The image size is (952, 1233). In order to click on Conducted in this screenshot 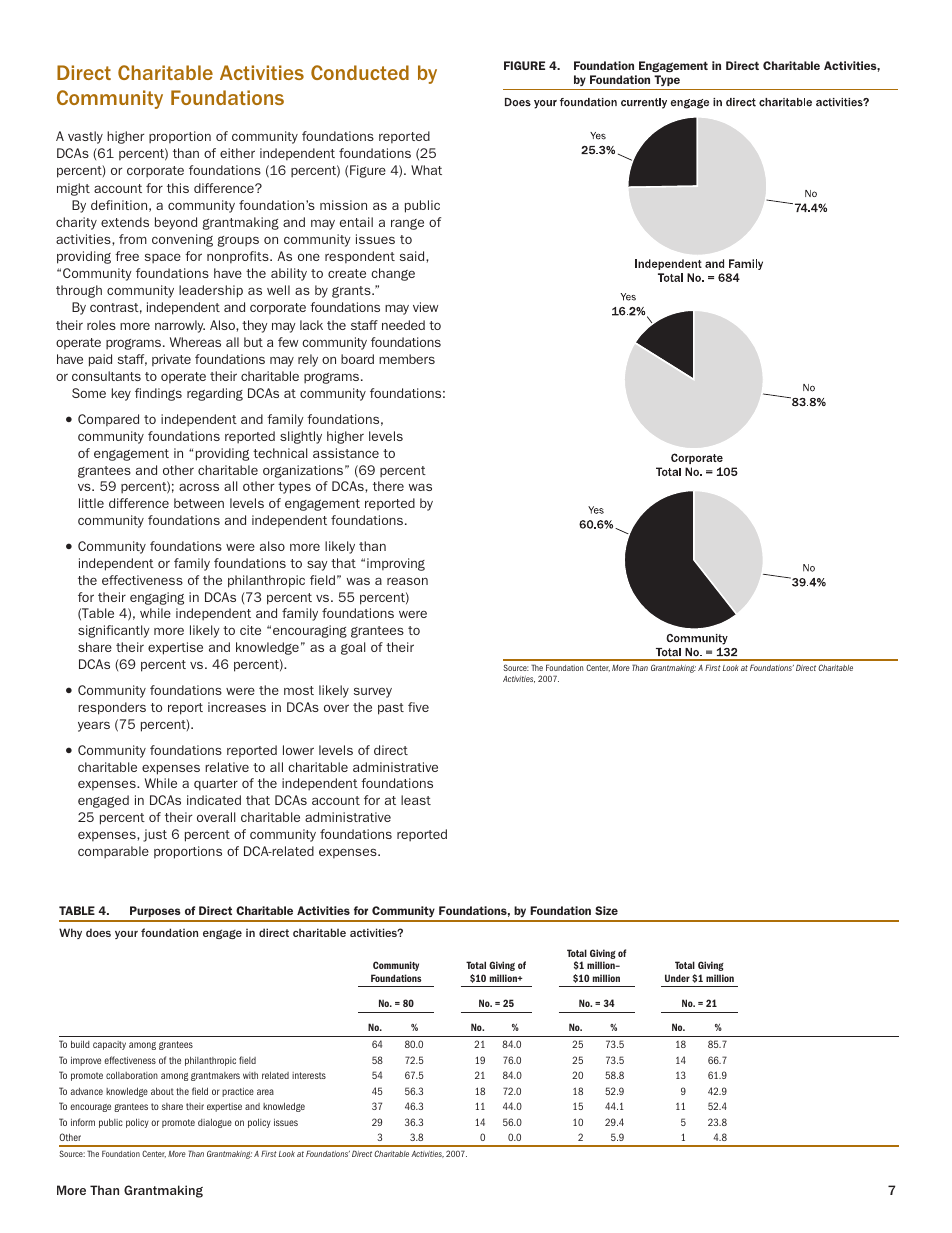, I will do `click(360, 72)`.
